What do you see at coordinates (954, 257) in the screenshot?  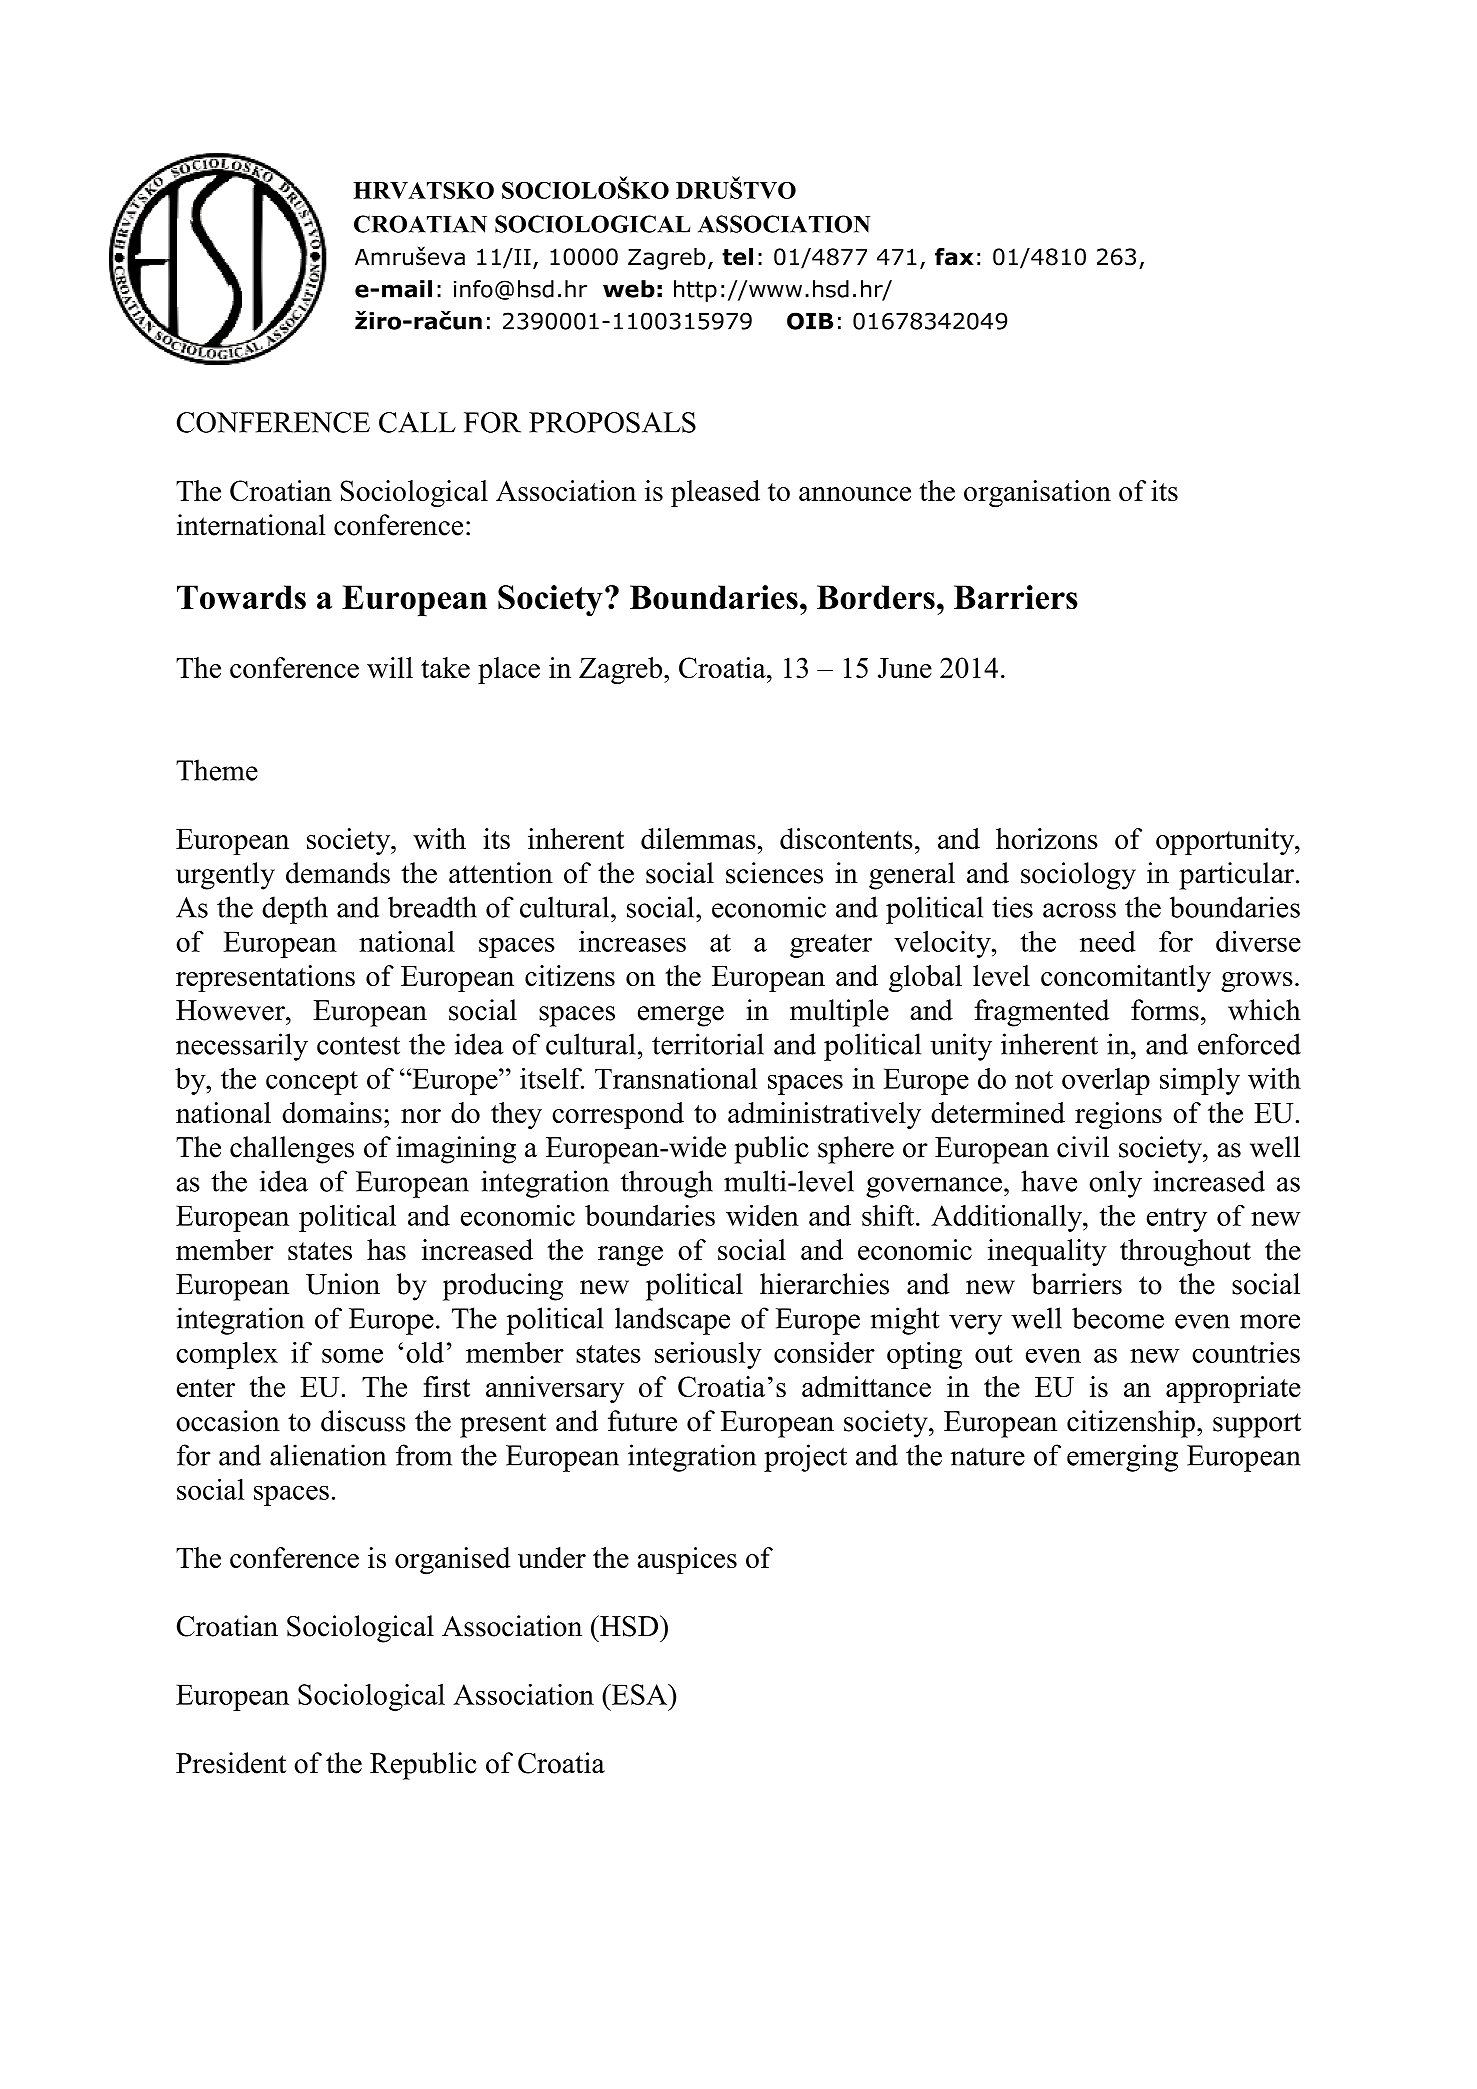 I see `fax` at bounding box center [954, 257].
